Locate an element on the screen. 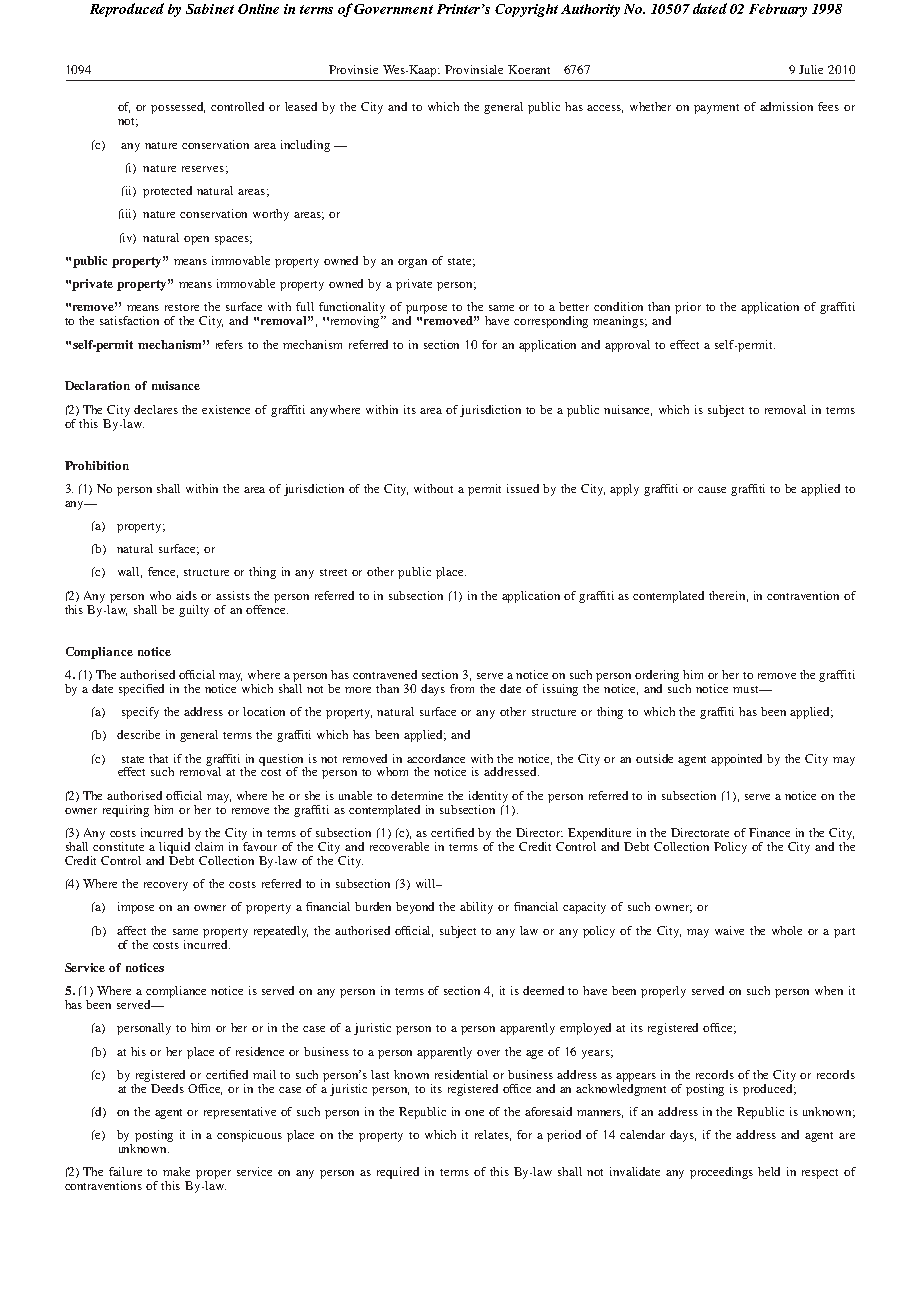 The image size is (924, 1308). possessed is located at coordinates (178, 108).
